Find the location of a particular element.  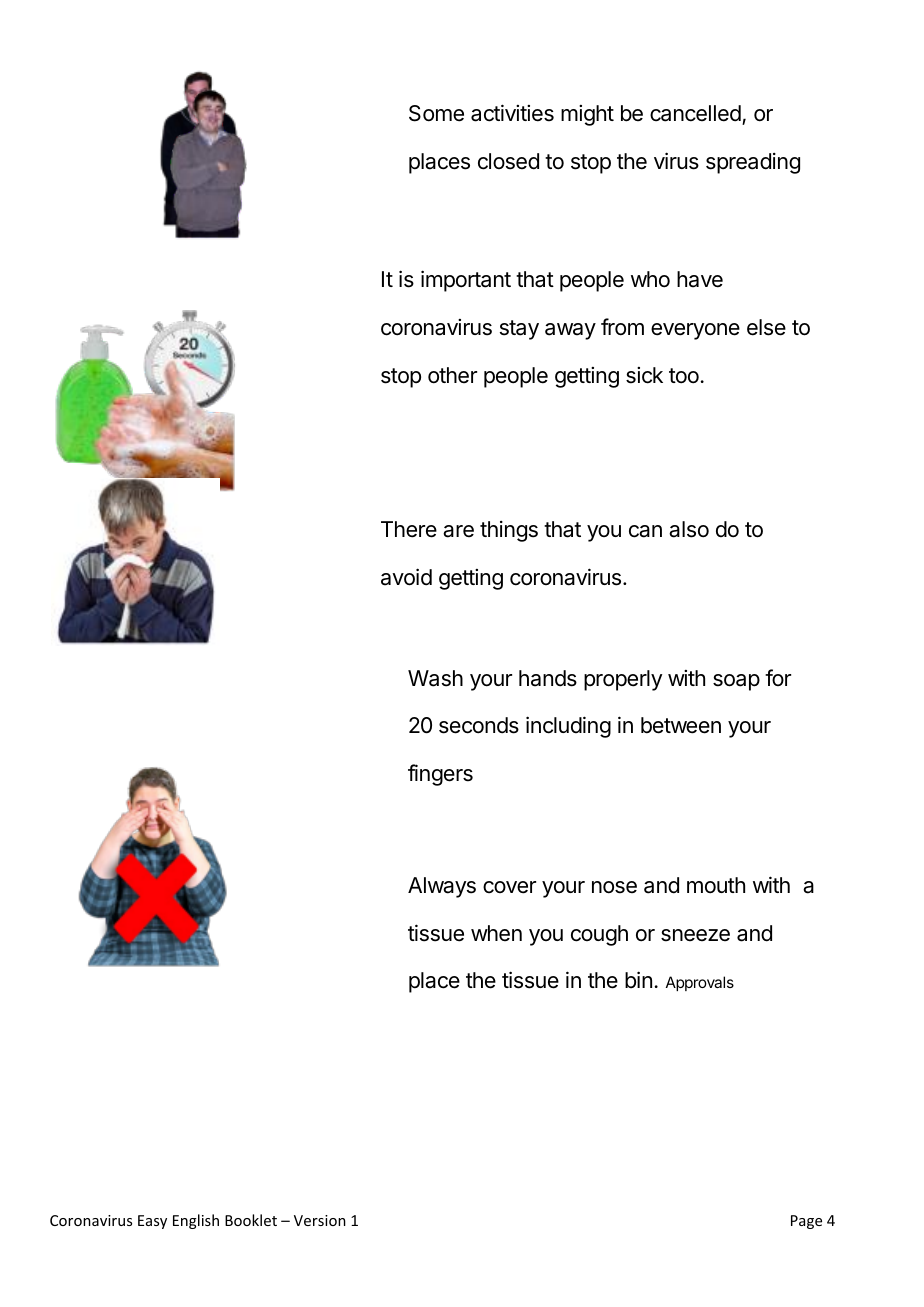

everyone is located at coordinates (695, 331).
